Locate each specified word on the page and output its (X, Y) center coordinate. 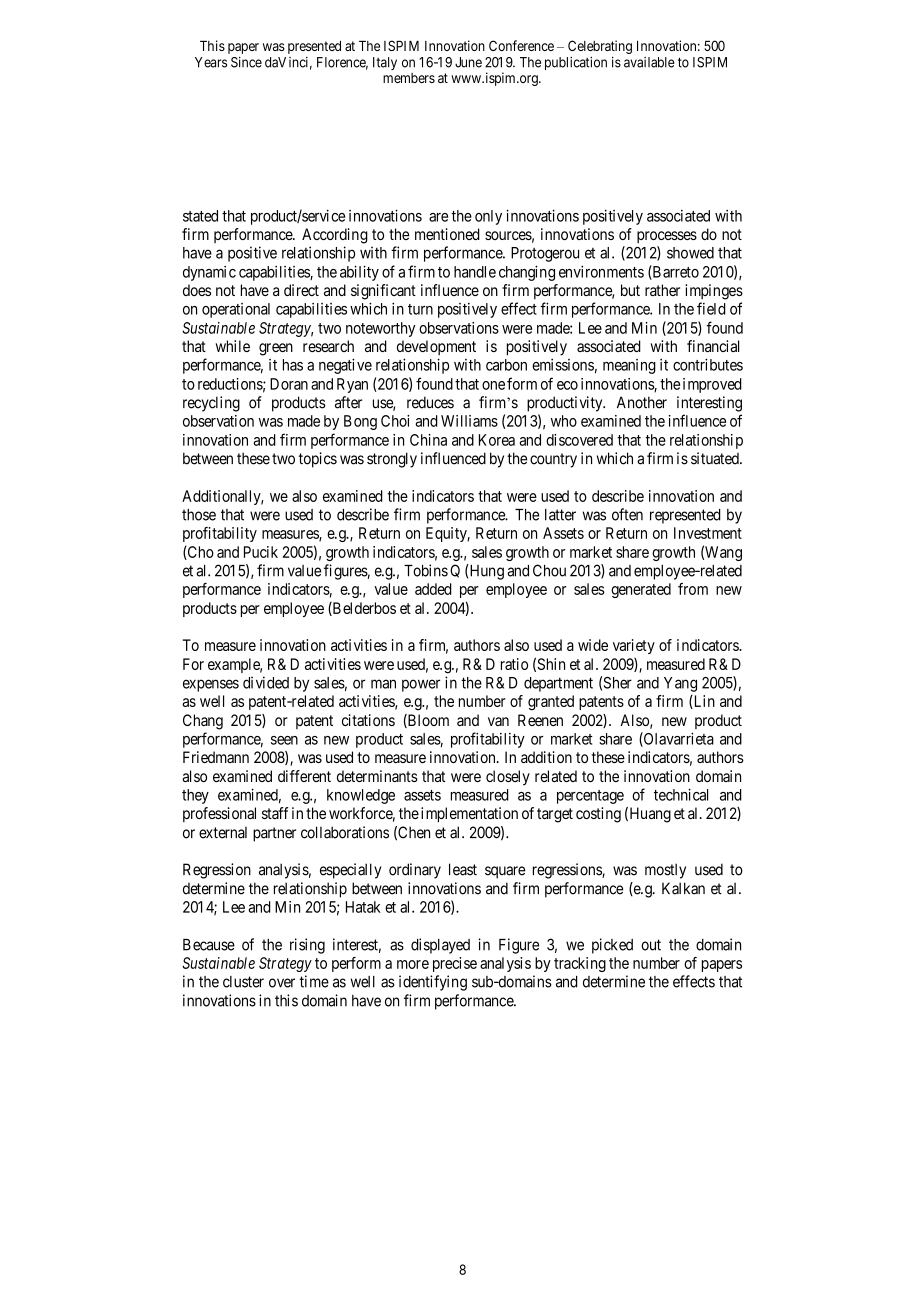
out (651, 945)
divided (266, 682)
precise (455, 964)
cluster (243, 982)
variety (634, 646)
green (276, 349)
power (421, 685)
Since (246, 62)
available (649, 62)
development (436, 347)
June (468, 62)
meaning (629, 366)
